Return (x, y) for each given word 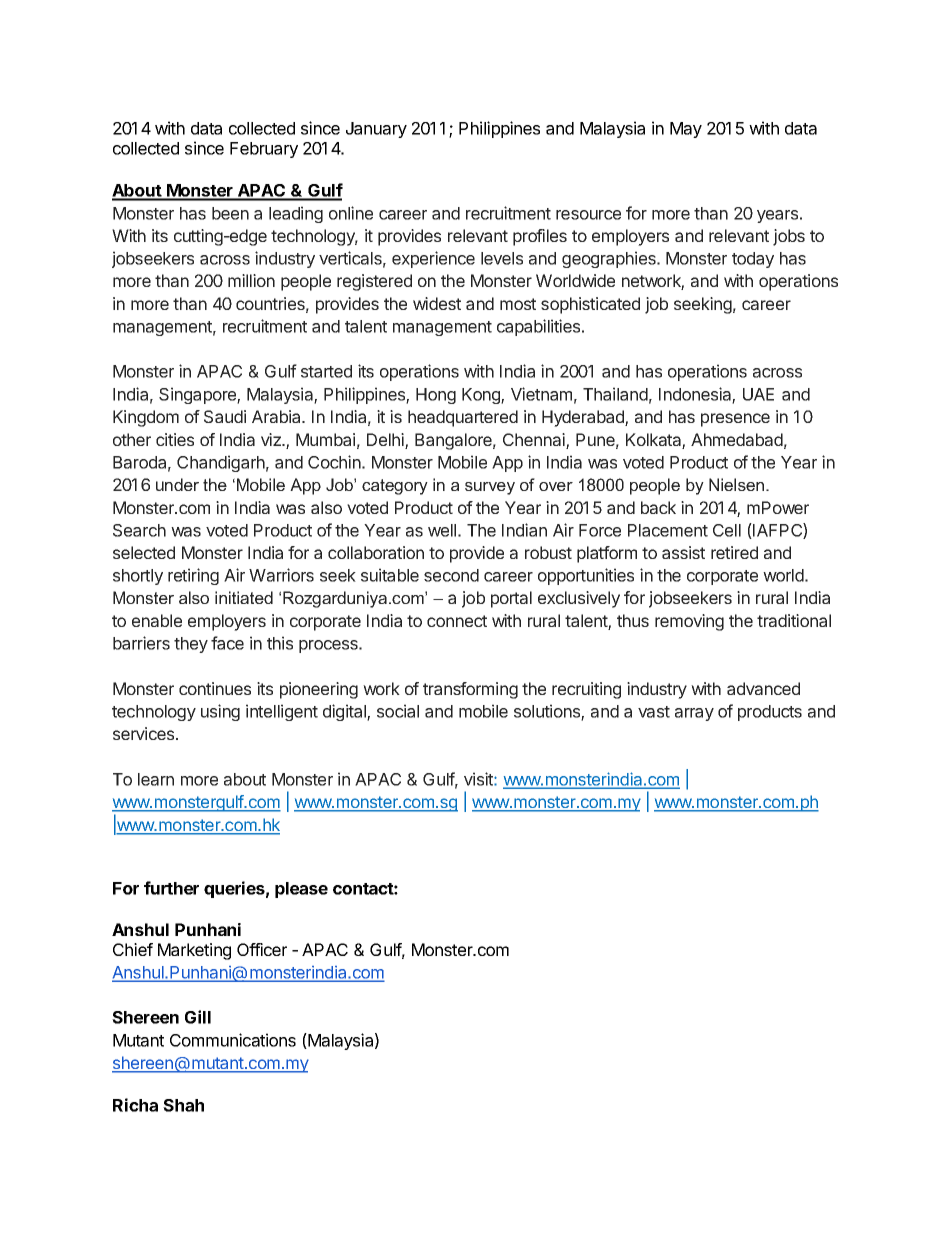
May (686, 130)
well (442, 530)
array (694, 714)
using (220, 712)
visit (479, 779)
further (171, 888)
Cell (727, 530)
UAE (758, 394)
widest (437, 303)
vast (654, 712)
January (376, 130)
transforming (470, 690)
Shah (183, 1105)
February (264, 150)
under (177, 484)
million (251, 280)
